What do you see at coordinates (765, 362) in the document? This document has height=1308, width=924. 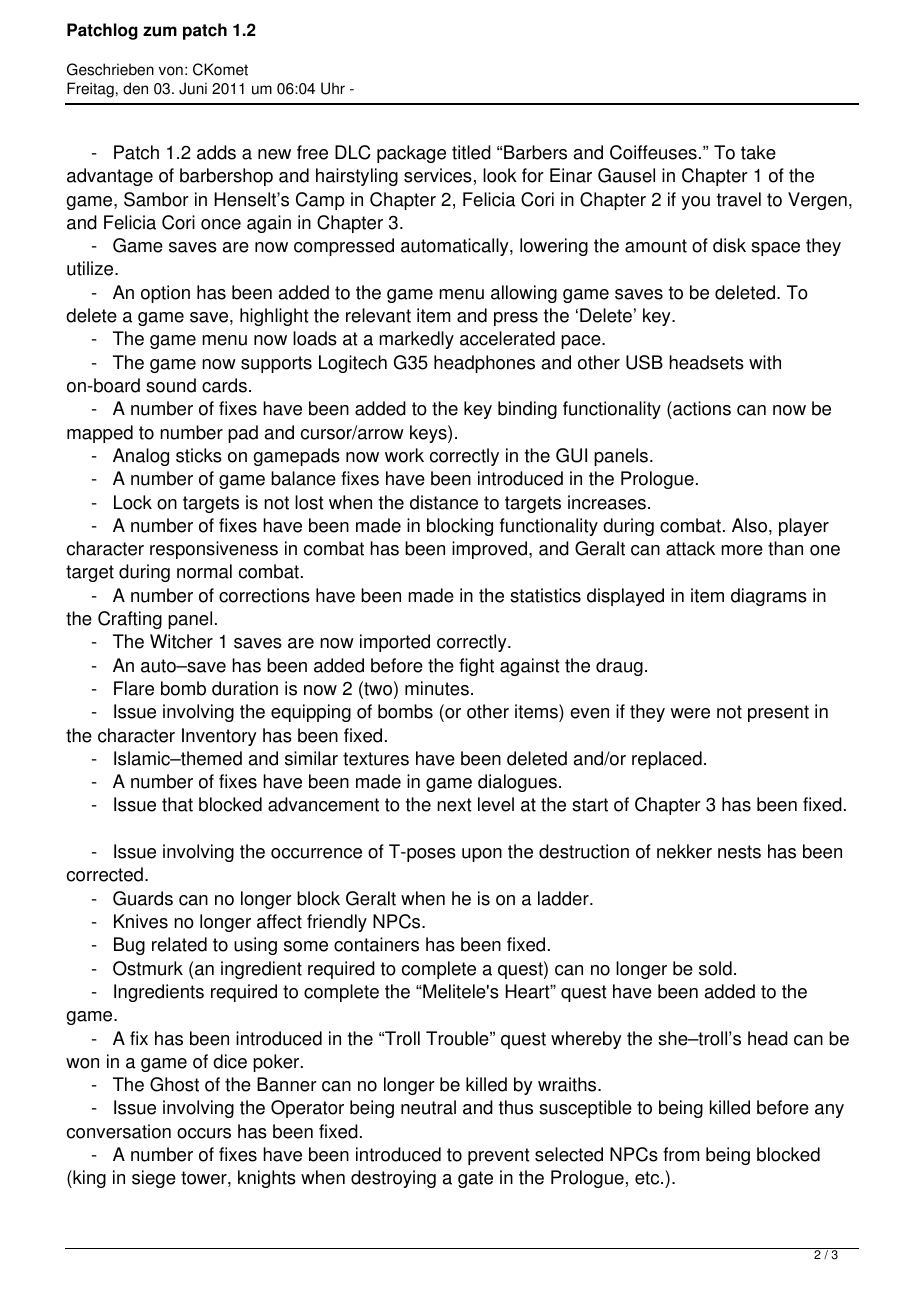 I see `with` at bounding box center [765, 362].
